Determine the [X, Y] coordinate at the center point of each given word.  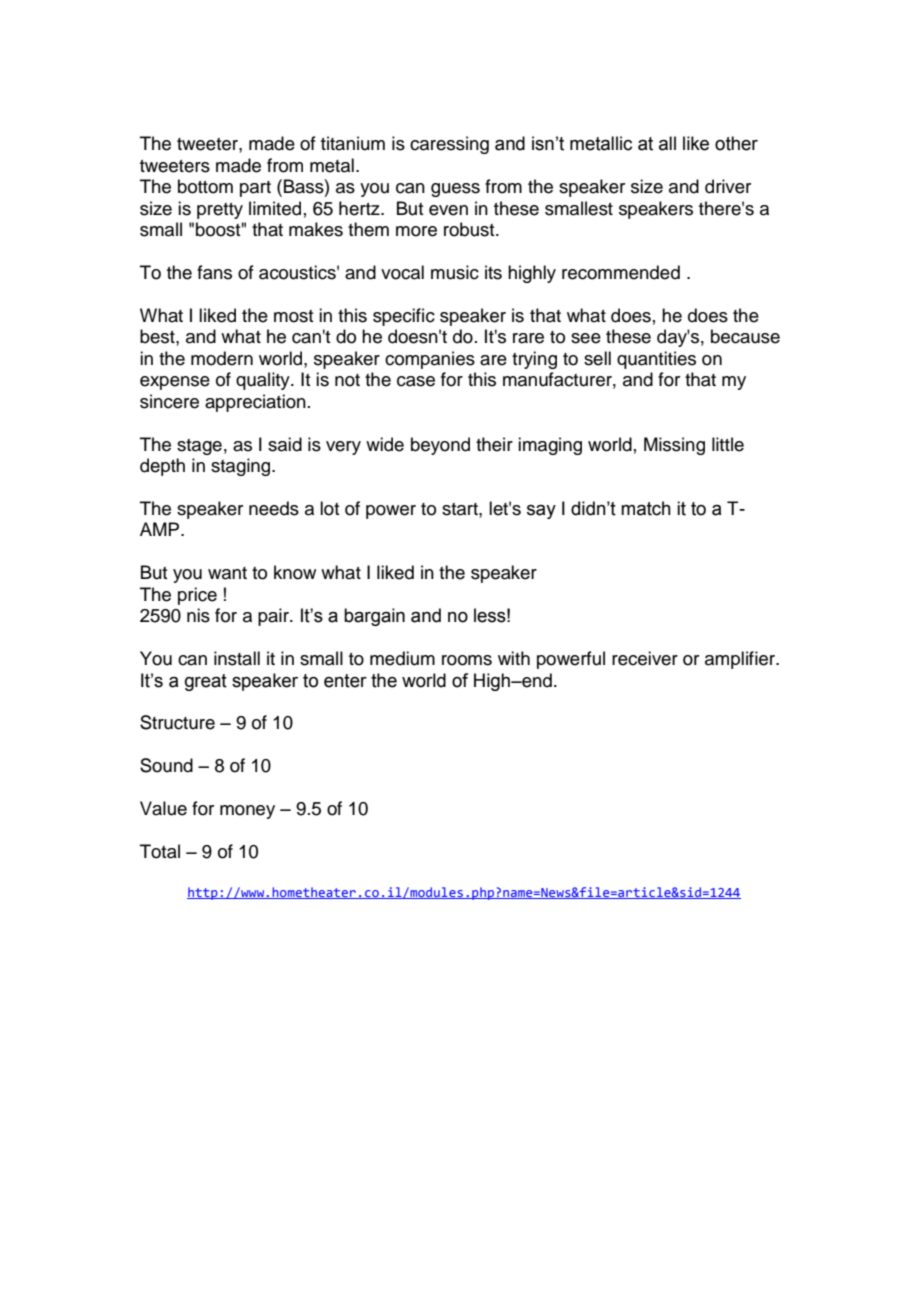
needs [274, 508]
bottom [205, 186]
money [247, 812]
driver [728, 186]
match [646, 508]
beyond [440, 446]
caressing [449, 145]
